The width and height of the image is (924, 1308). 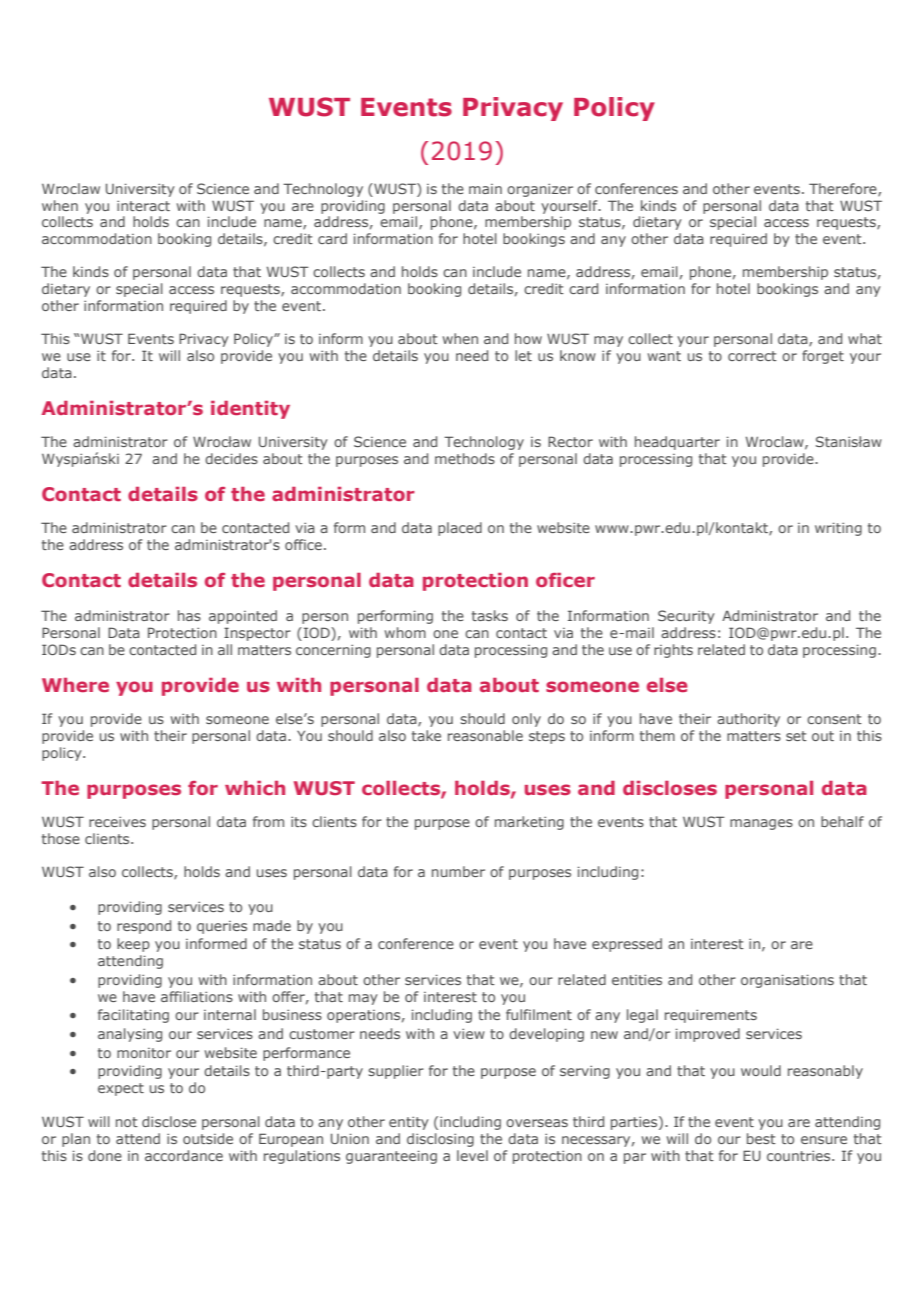 I want to click on Therefore, so click(x=844, y=189).
